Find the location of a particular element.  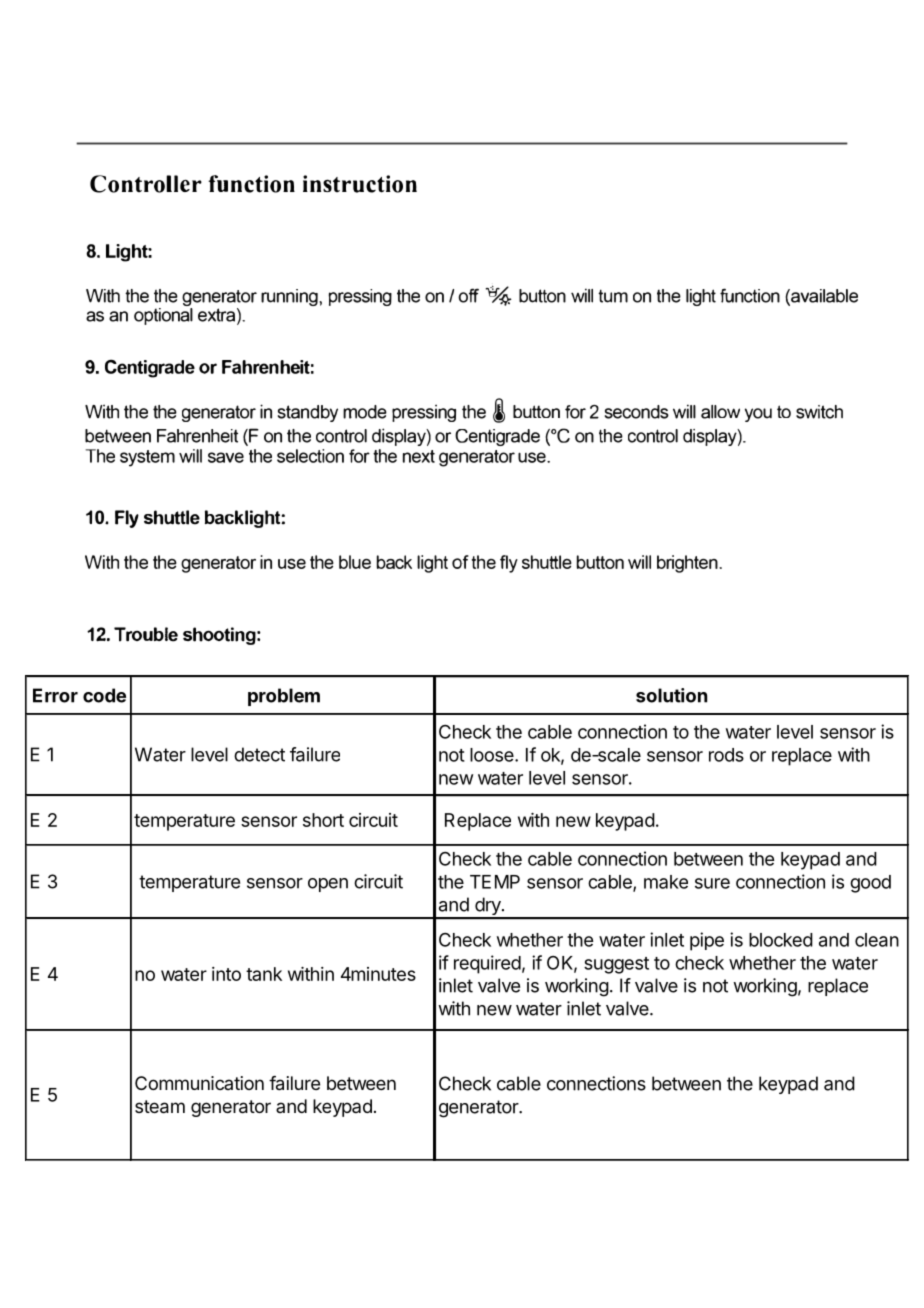

tum is located at coordinates (613, 296).
